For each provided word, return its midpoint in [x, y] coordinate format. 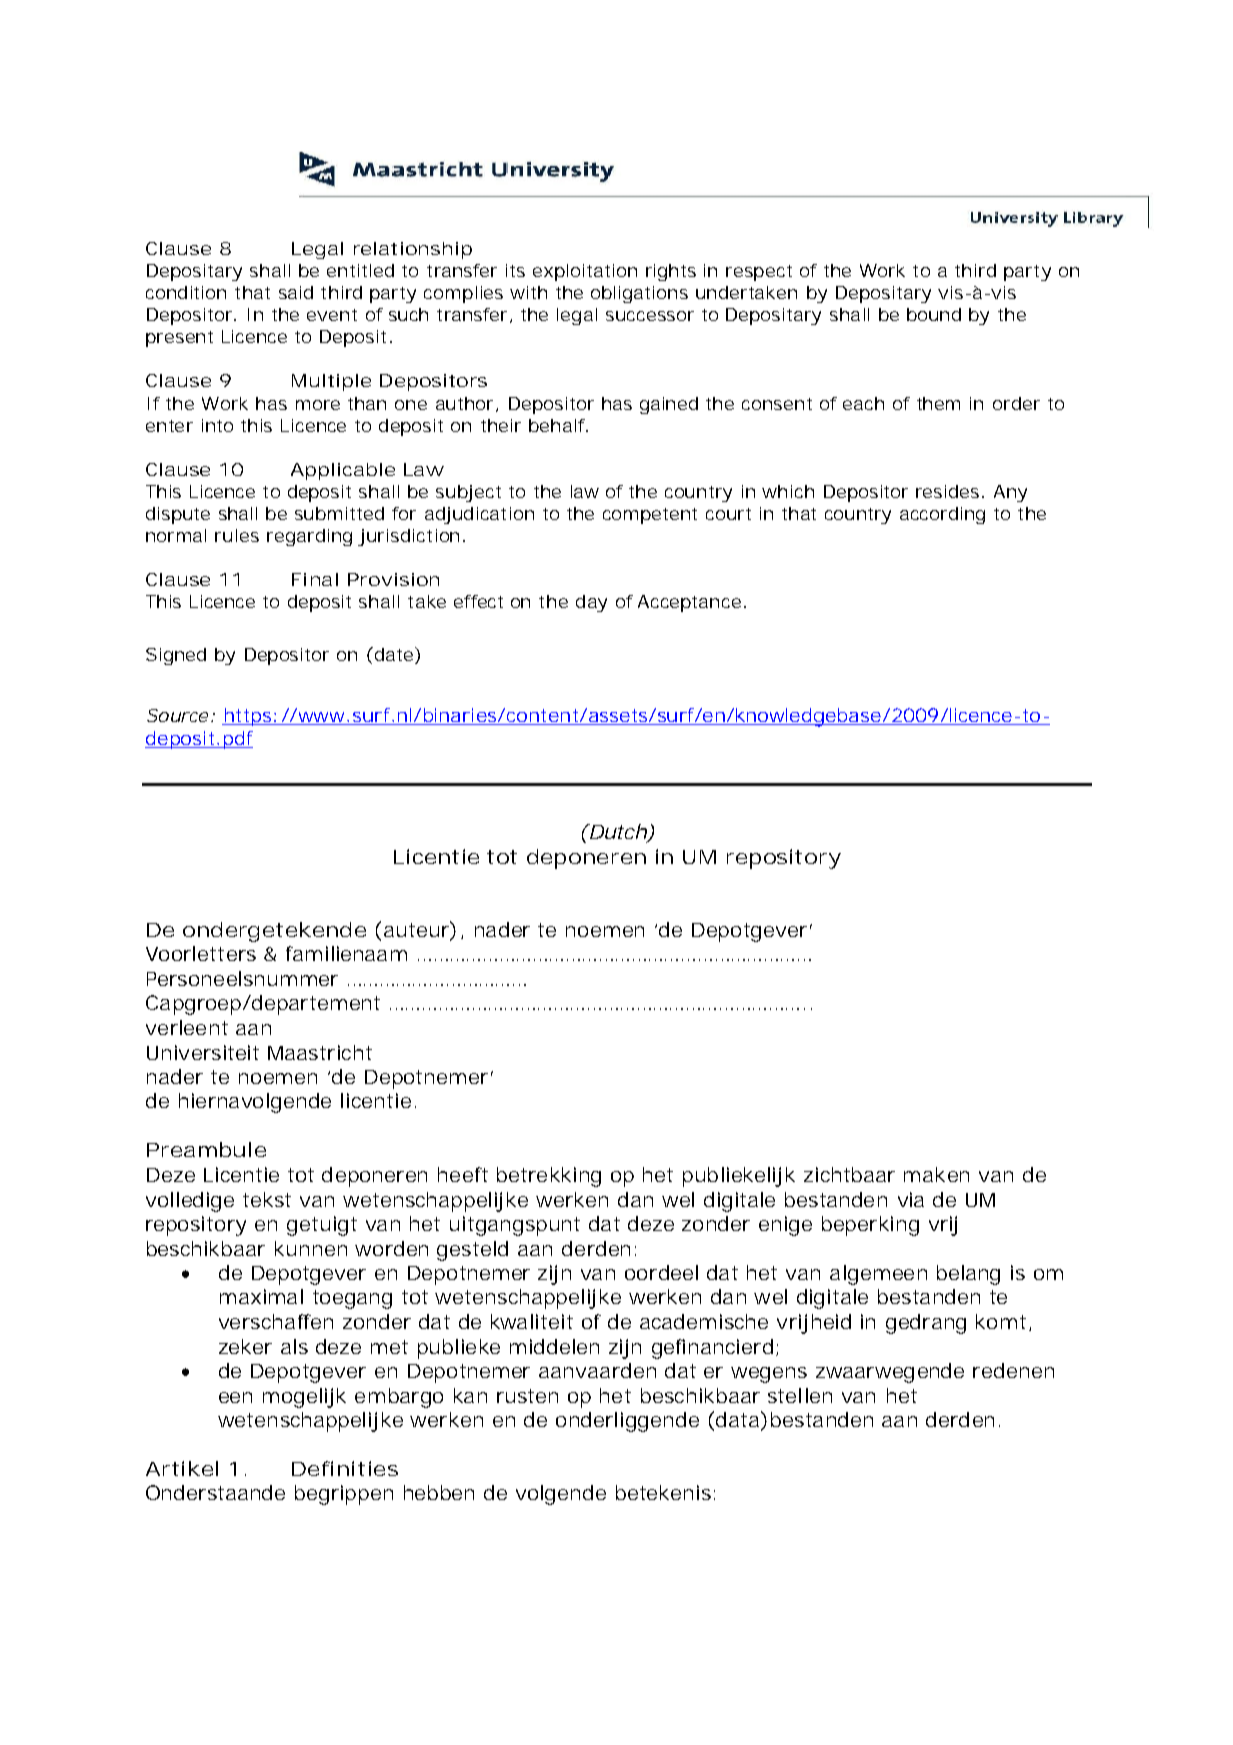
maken [936, 1174]
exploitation [585, 272]
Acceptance [689, 603]
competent [650, 516]
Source [177, 715]
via [911, 1199]
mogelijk [304, 1398]
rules [237, 535]
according [942, 515]
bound [934, 314]
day [591, 603]
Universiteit [203, 1052]
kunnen [311, 1248]
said [296, 292]
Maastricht [320, 1052]
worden [391, 1248]
